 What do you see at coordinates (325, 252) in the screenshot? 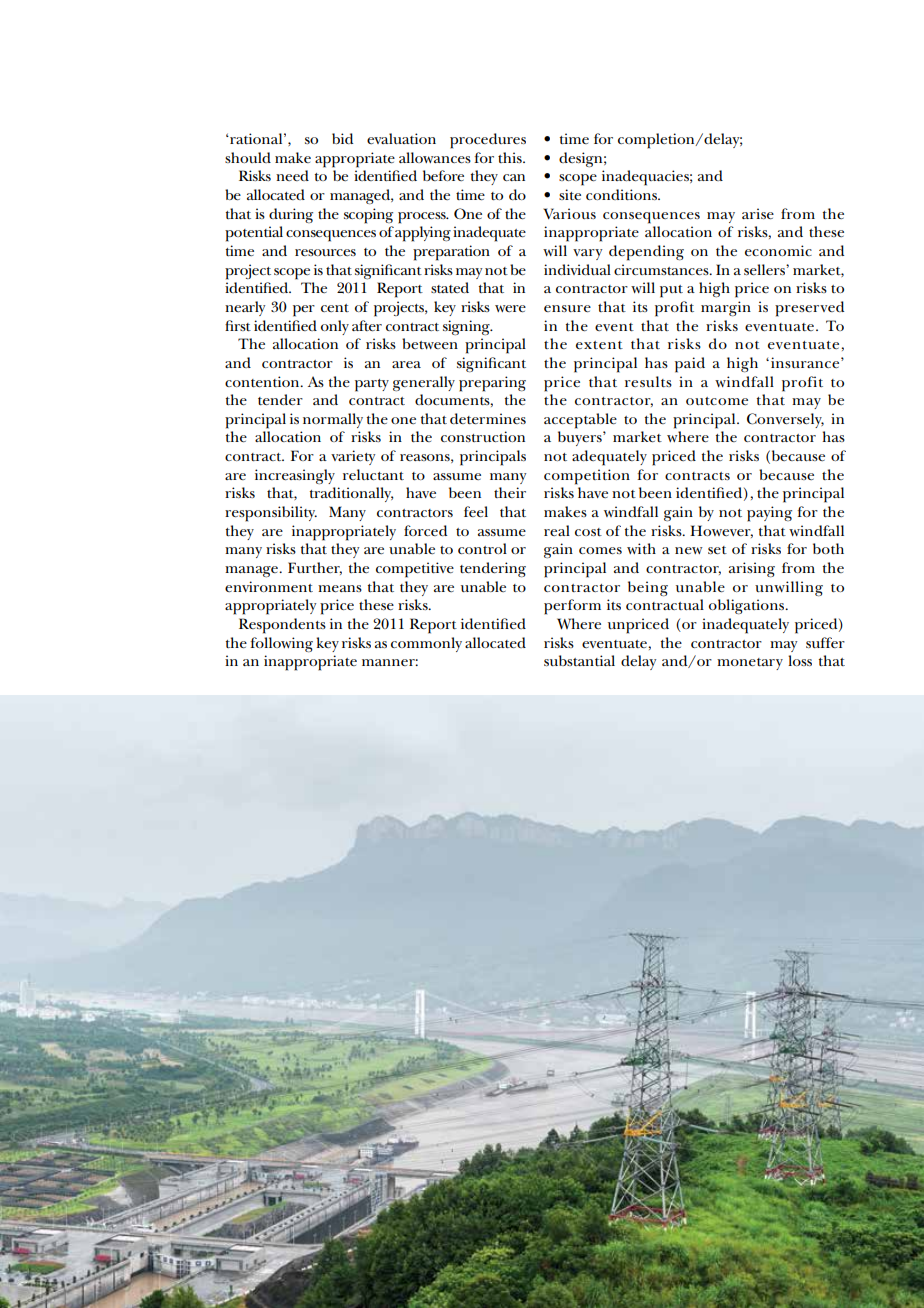
I see `resources` at bounding box center [325, 252].
